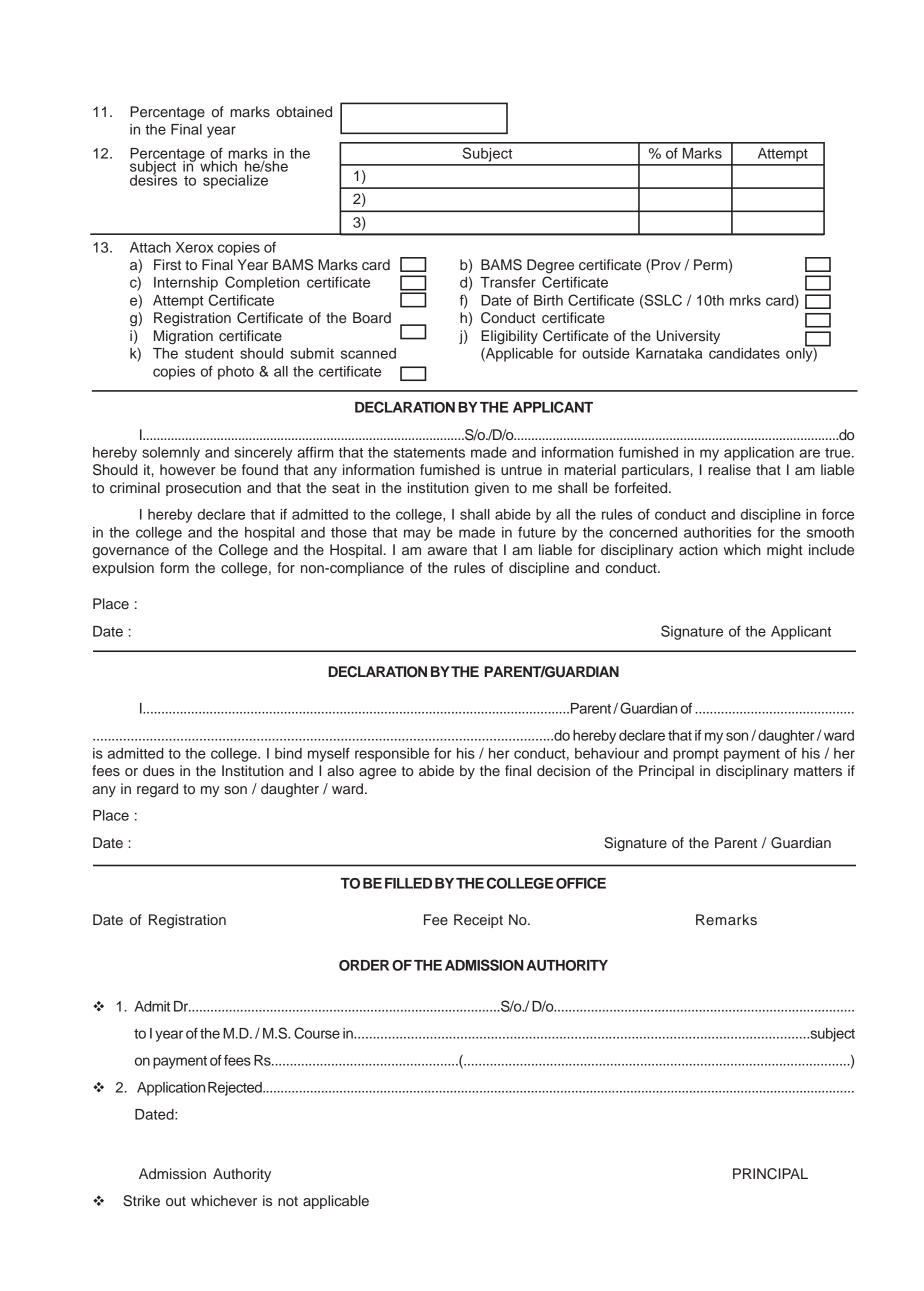 The image size is (924, 1291). I want to click on University, so click(688, 337).
